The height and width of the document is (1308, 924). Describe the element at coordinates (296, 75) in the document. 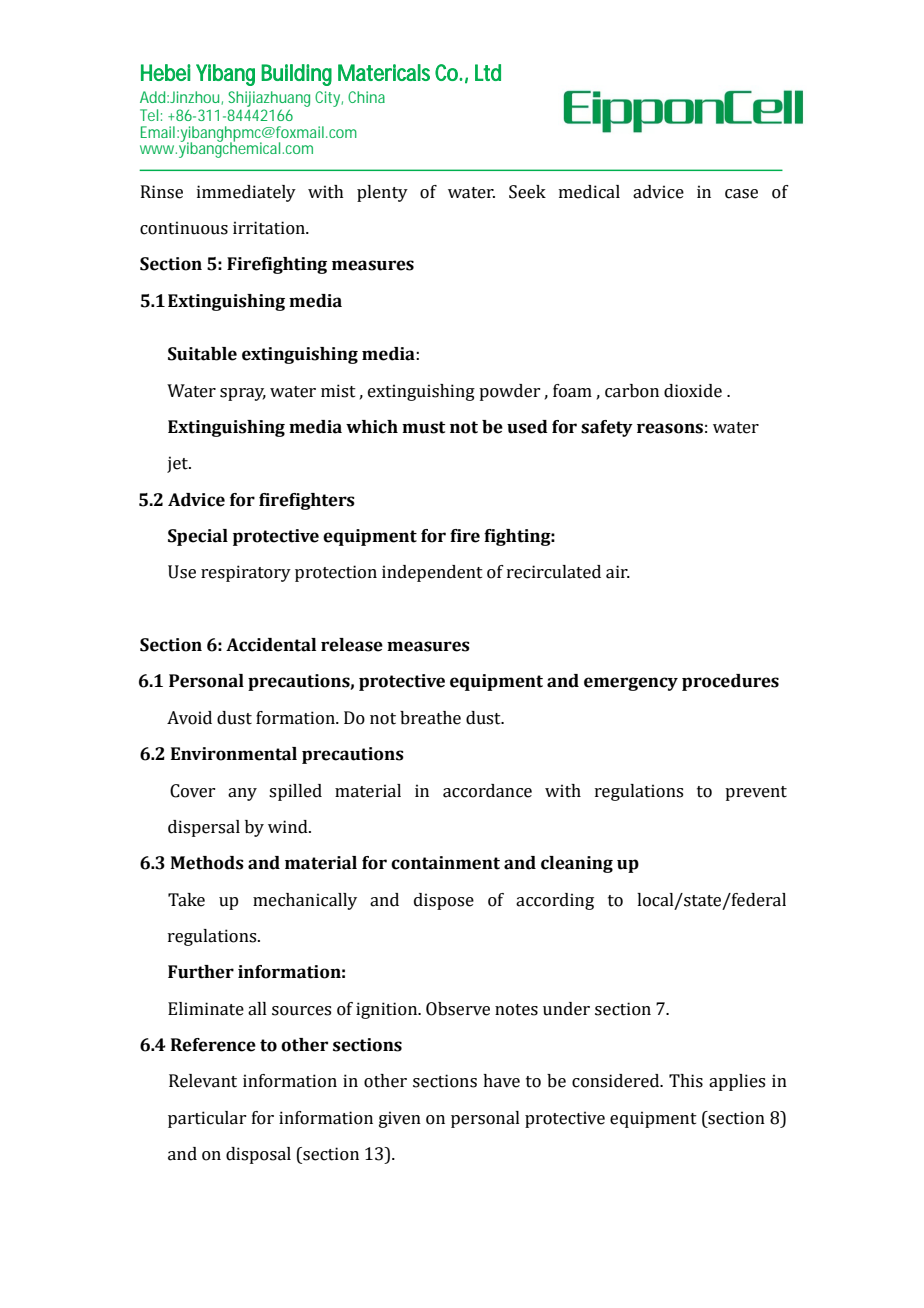

I see `Building` at that location.
